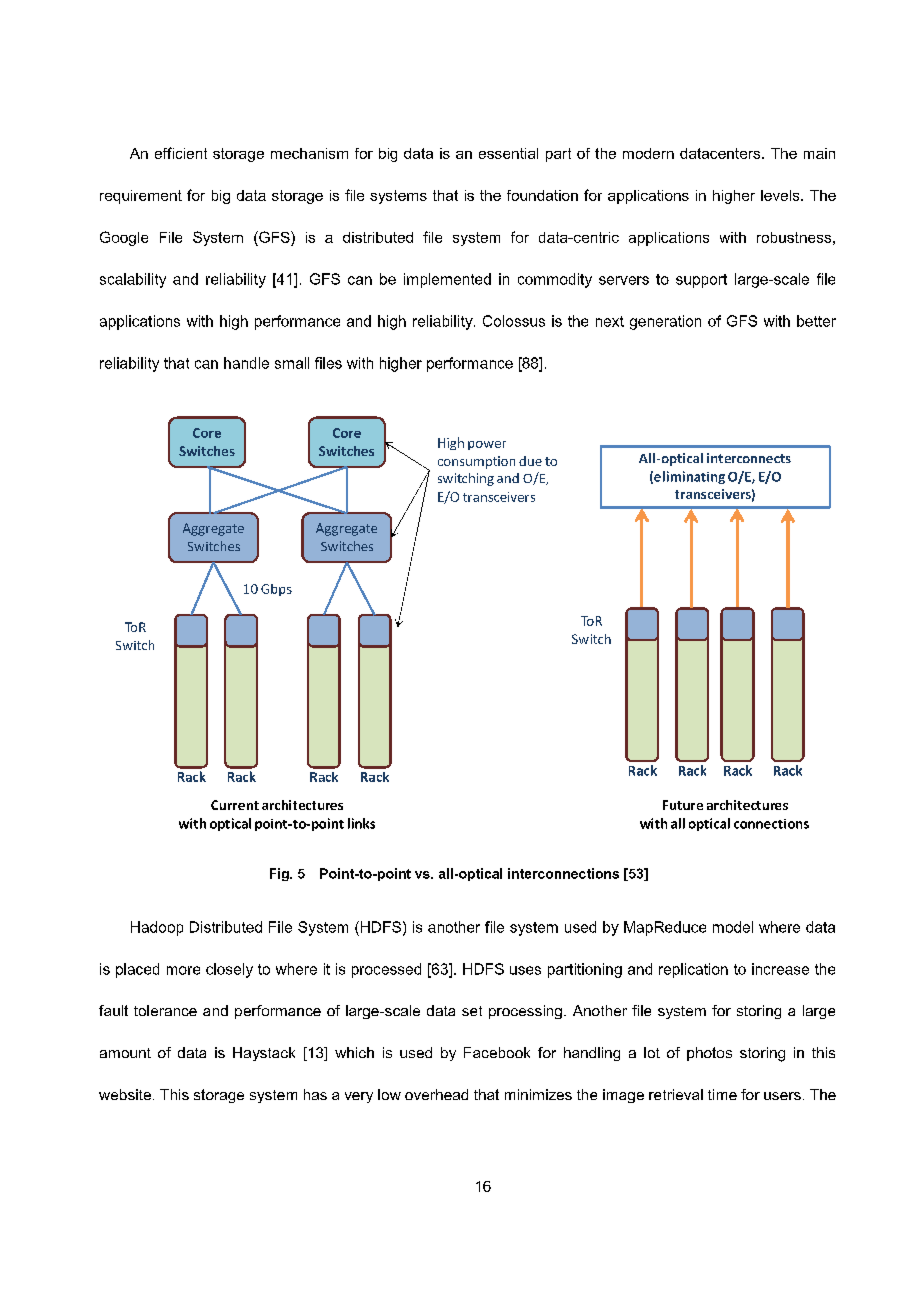 The width and height of the page is (924, 1308). What do you see at coordinates (361, 823) in the page?
I see `links` at bounding box center [361, 823].
